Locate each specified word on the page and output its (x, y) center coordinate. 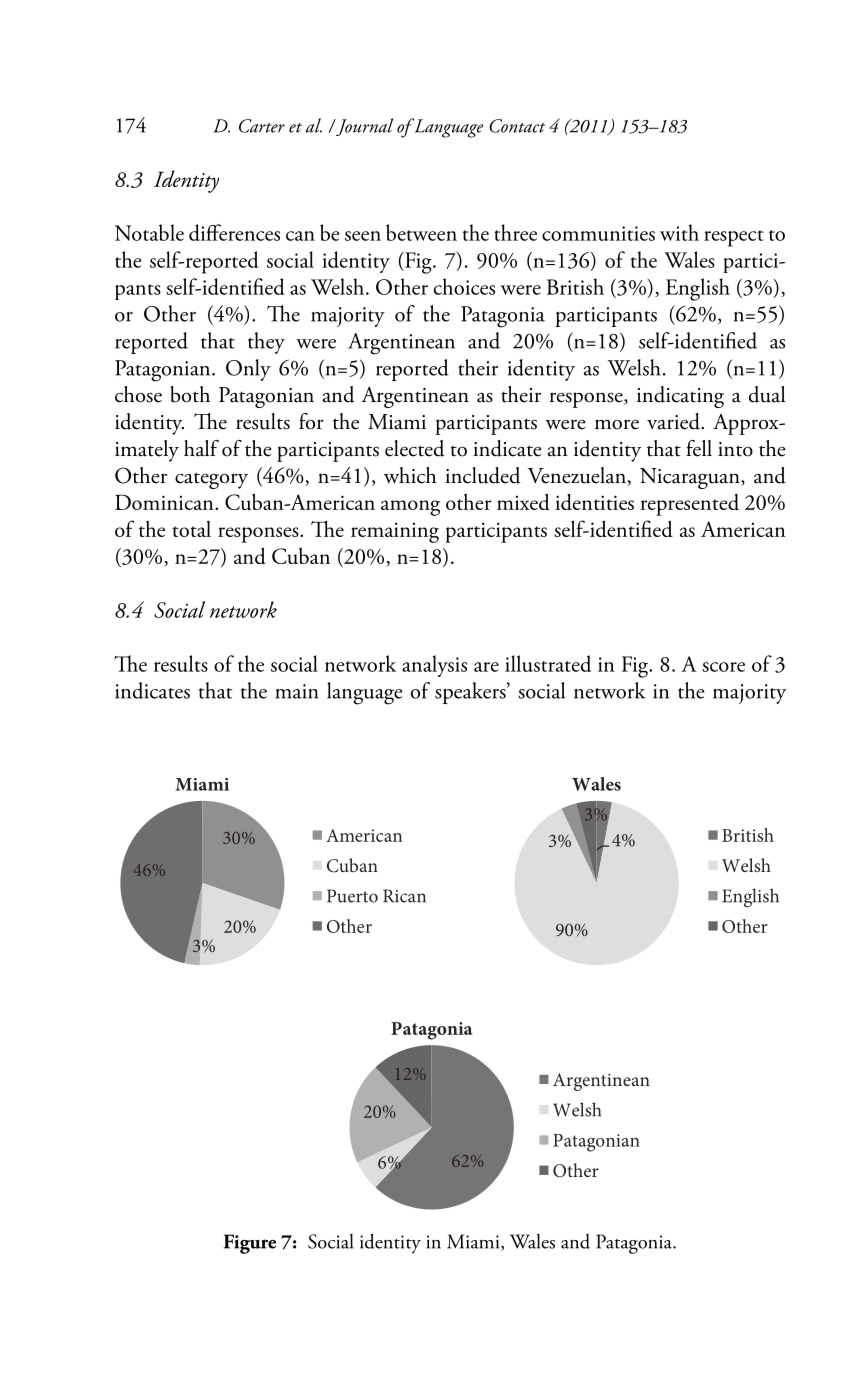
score (723, 667)
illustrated (548, 663)
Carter (262, 126)
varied (674, 421)
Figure (250, 1244)
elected (414, 448)
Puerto (352, 896)
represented (689, 505)
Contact (517, 126)
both (190, 394)
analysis (434, 666)
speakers (471, 693)
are (486, 667)
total (191, 529)
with (679, 232)
